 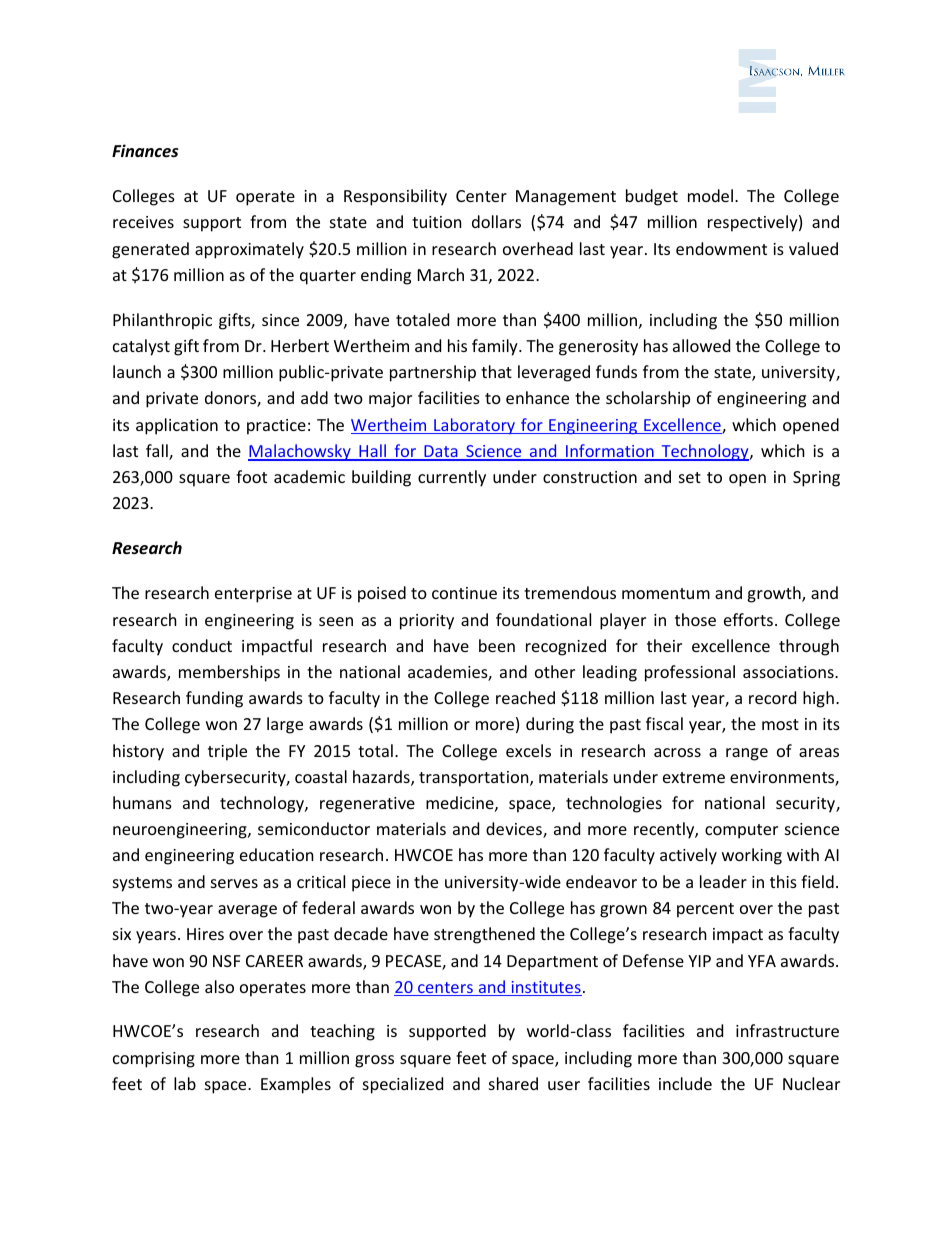 What do you see at coordinates (690, 477) in the screenshot?
I see `set` at bounding box center [690, 477].
